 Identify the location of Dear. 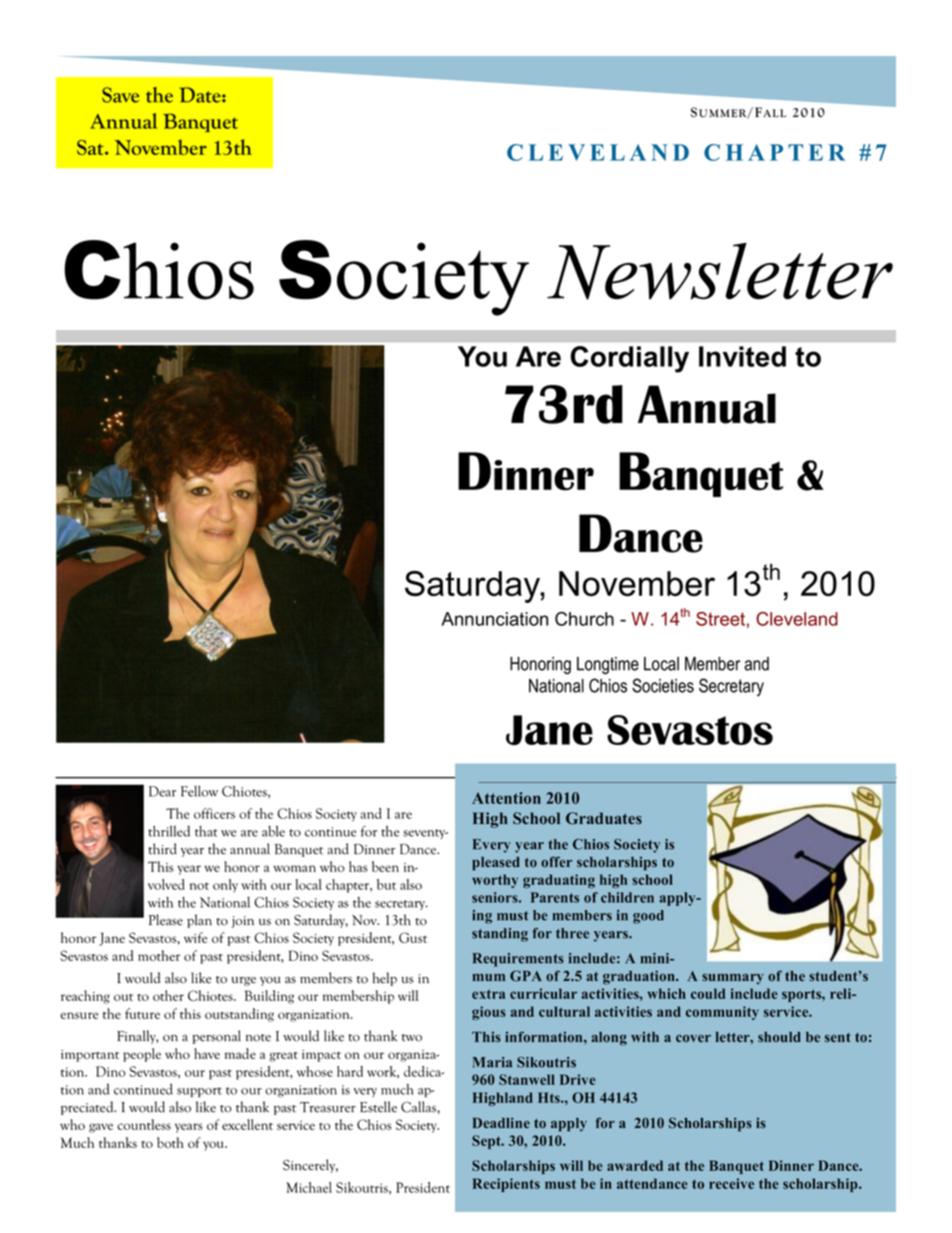
(162, 791).
